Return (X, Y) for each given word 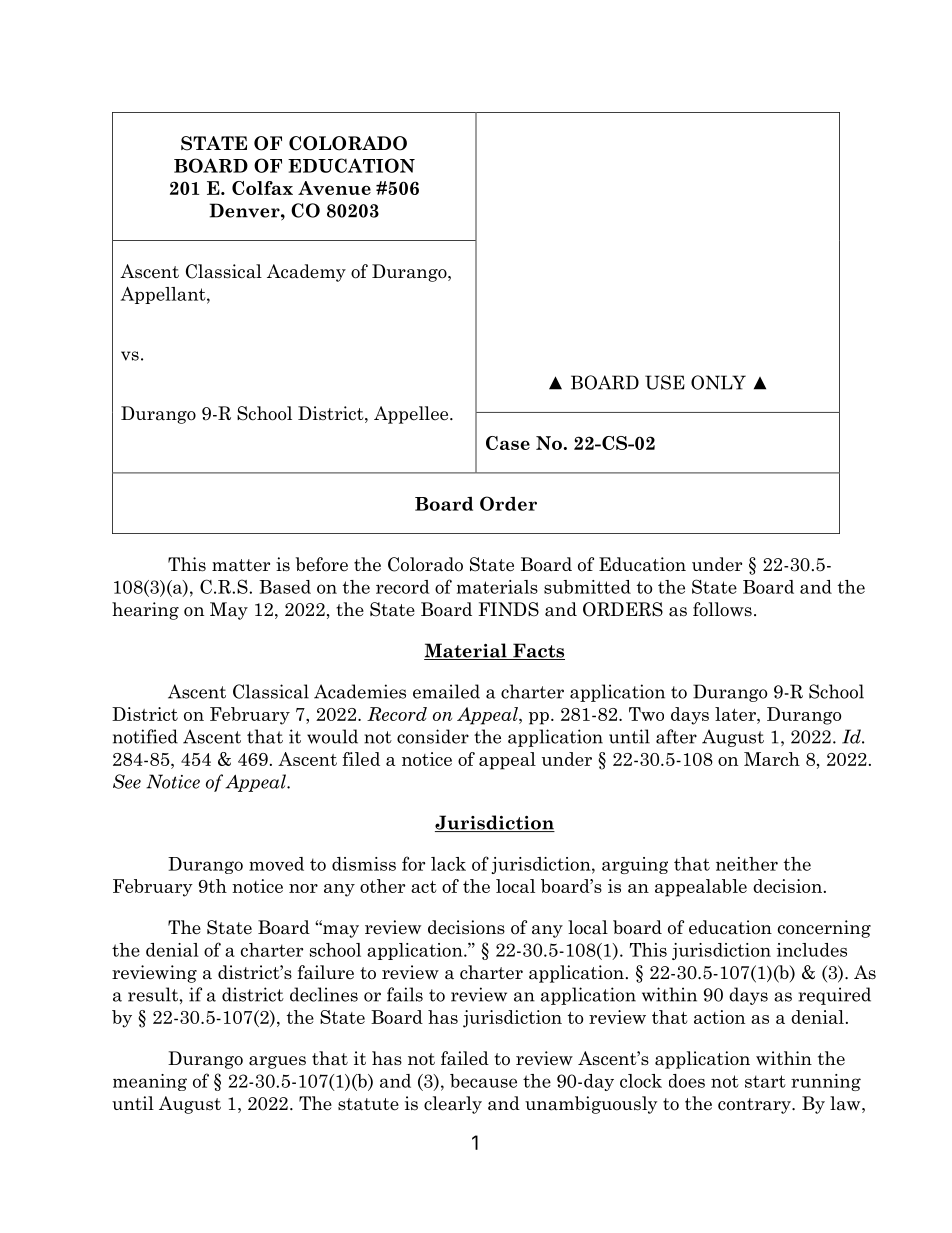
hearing (145, 611)
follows (722, 609)
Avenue (334, 188)
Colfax (262, 188)
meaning (150, 1082)
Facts (538, 651)
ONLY (718, 382)
